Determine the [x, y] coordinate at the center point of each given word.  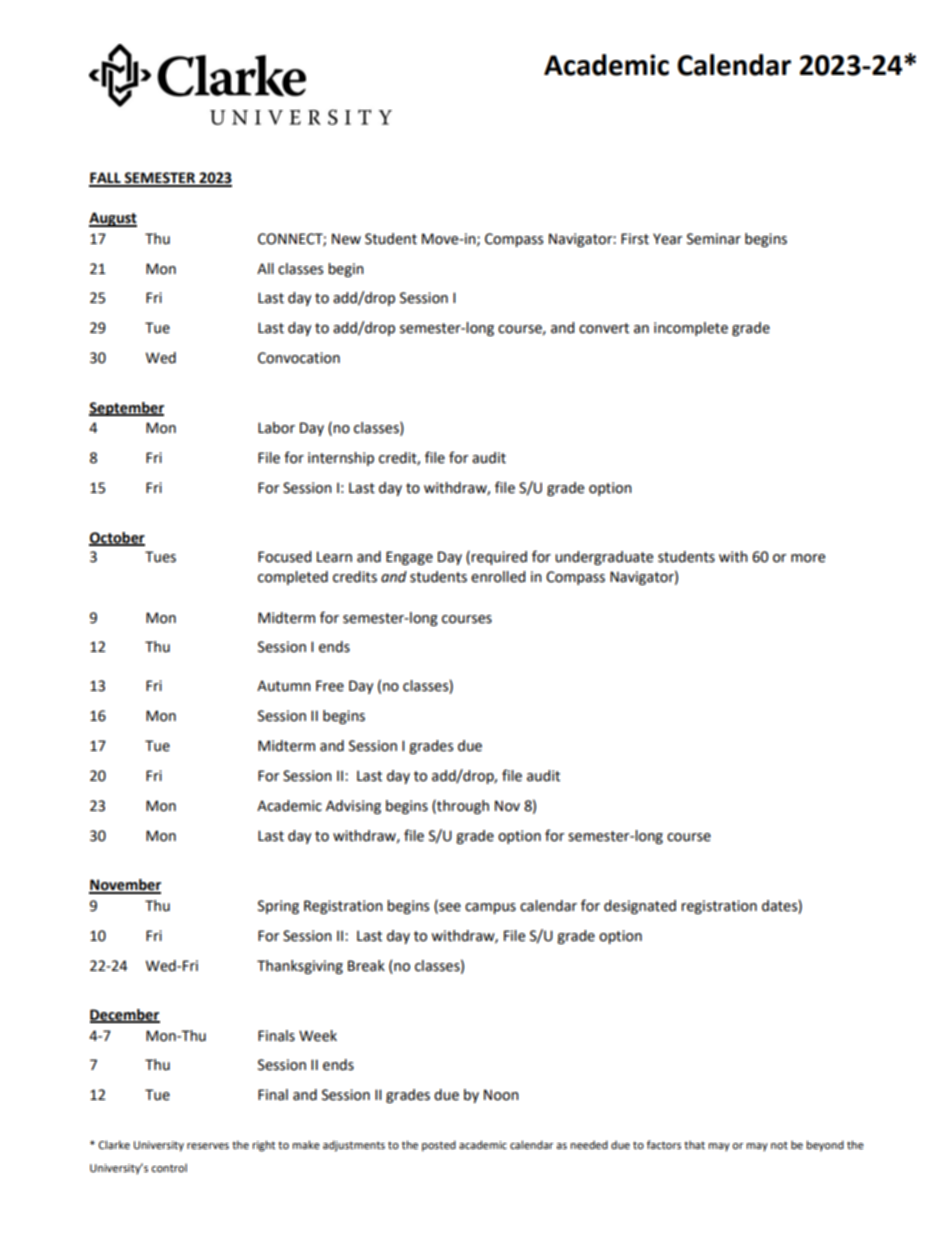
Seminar [714, 239]
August [113, 219]
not [779, 1145]
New [346, 239]
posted [439, 1146]
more [808, 558]
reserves [208, 1146]
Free [330, 686]
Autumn [284, 686]
